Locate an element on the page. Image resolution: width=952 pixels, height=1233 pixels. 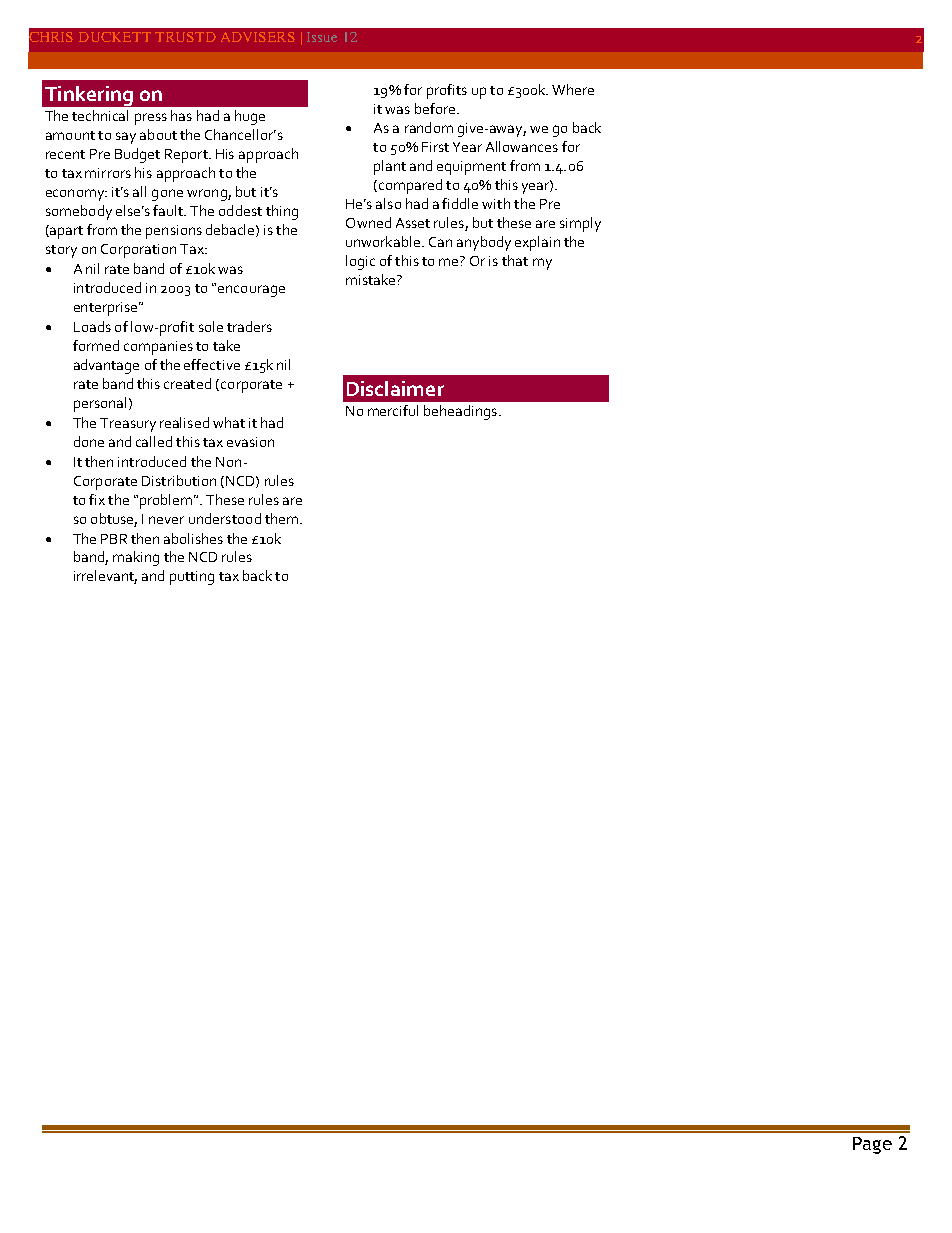
never is located at coordinates (166, 520).
